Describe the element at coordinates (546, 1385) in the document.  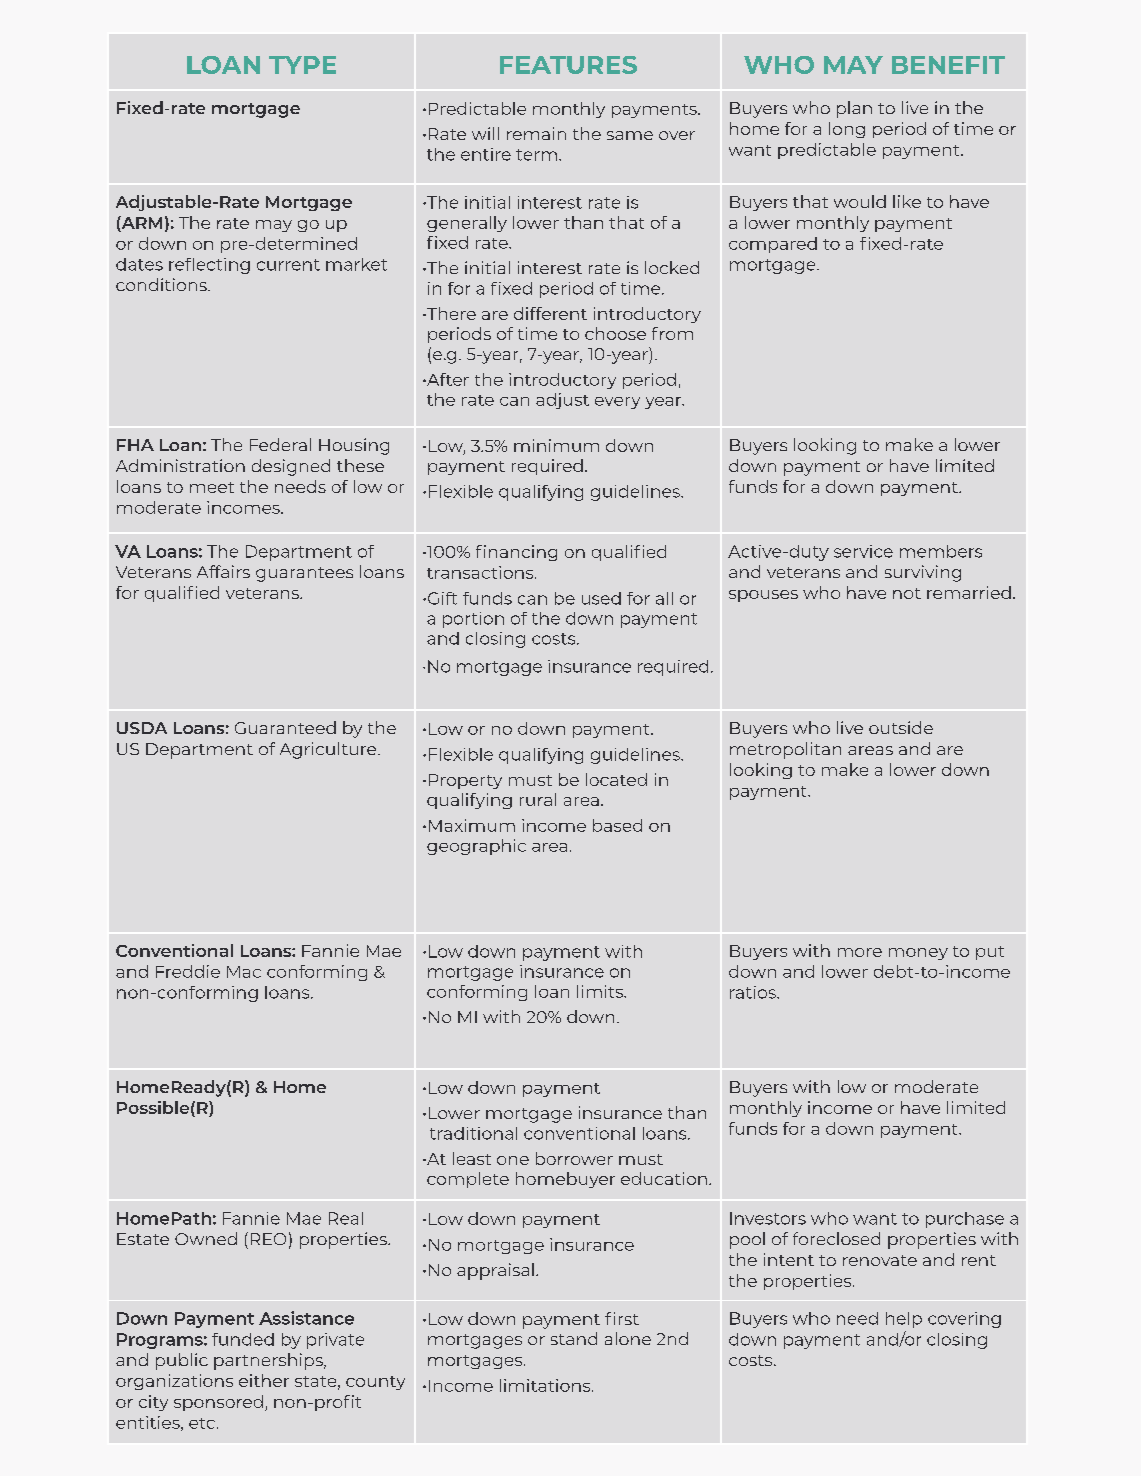
I see `limitations` at that location.
